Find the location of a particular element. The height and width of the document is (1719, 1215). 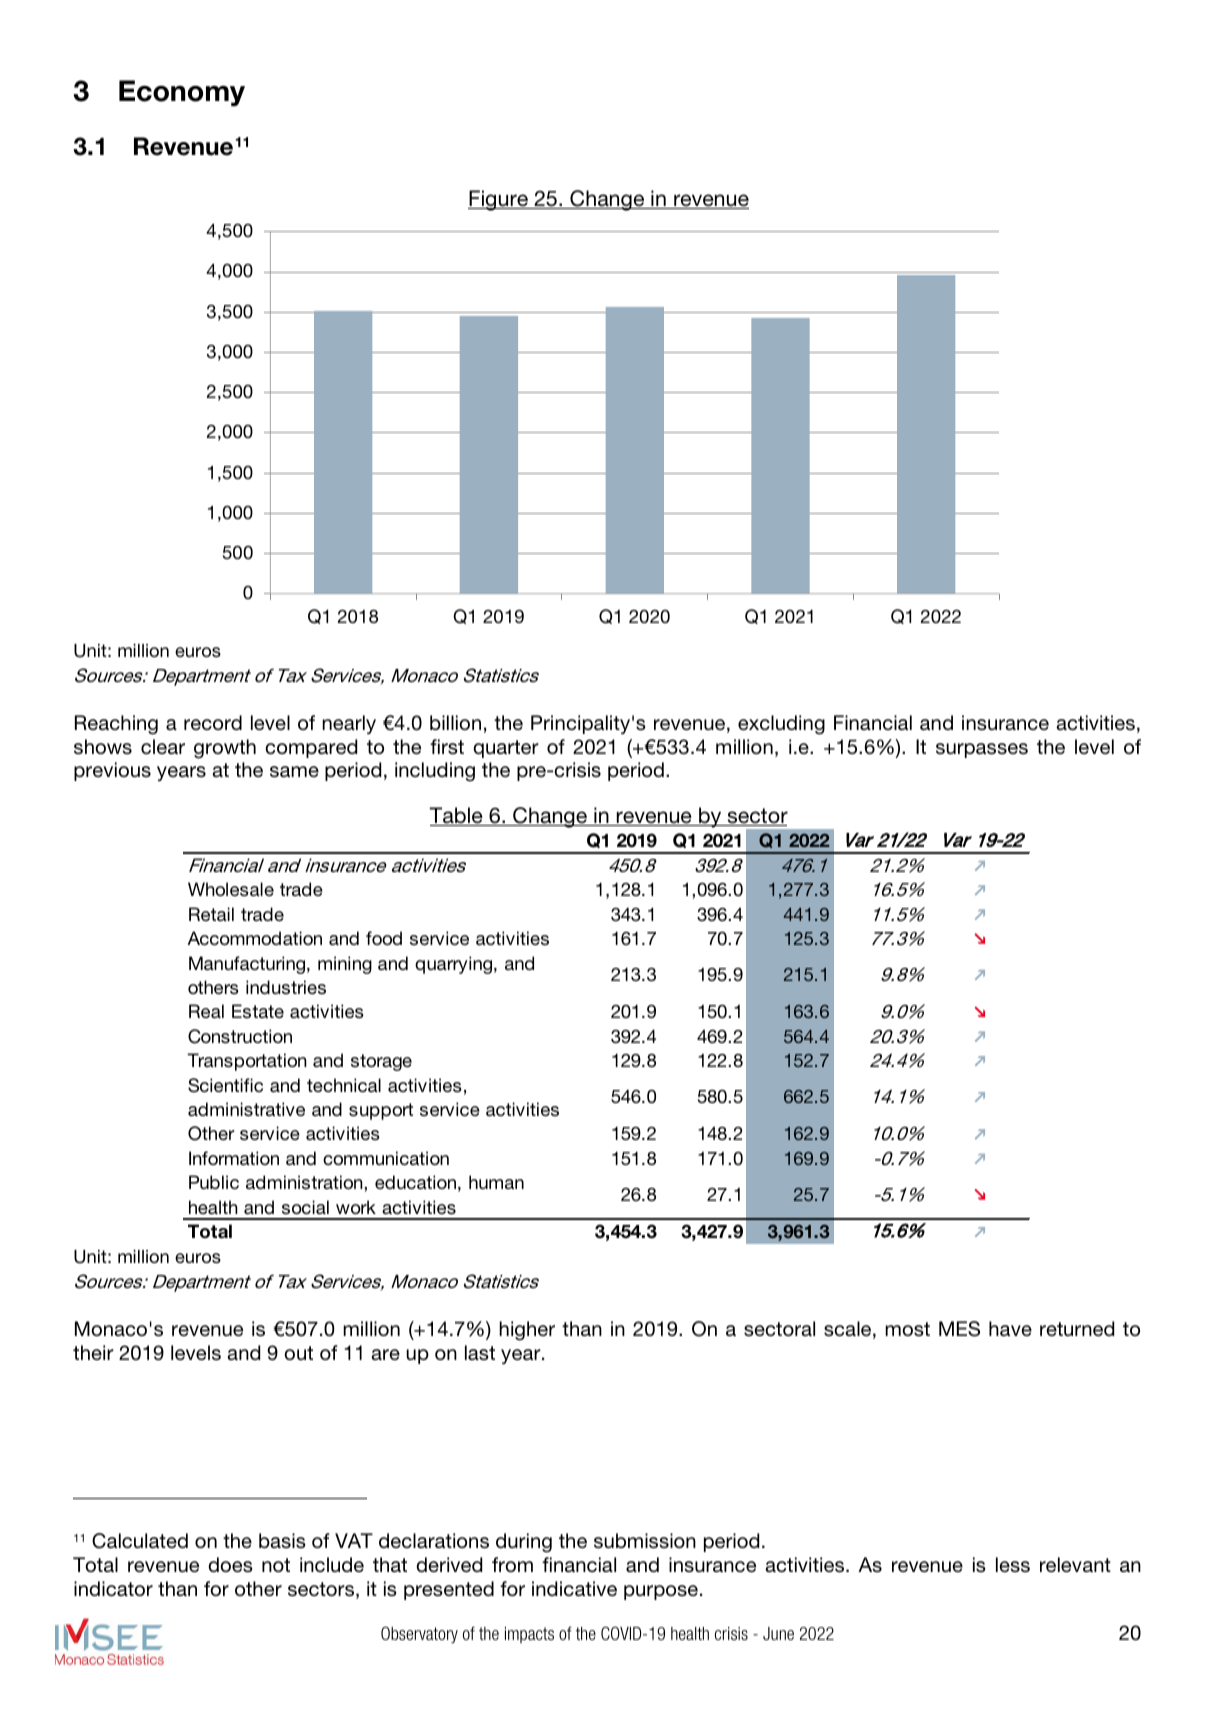

billion is located at coordinates (455, 722).
